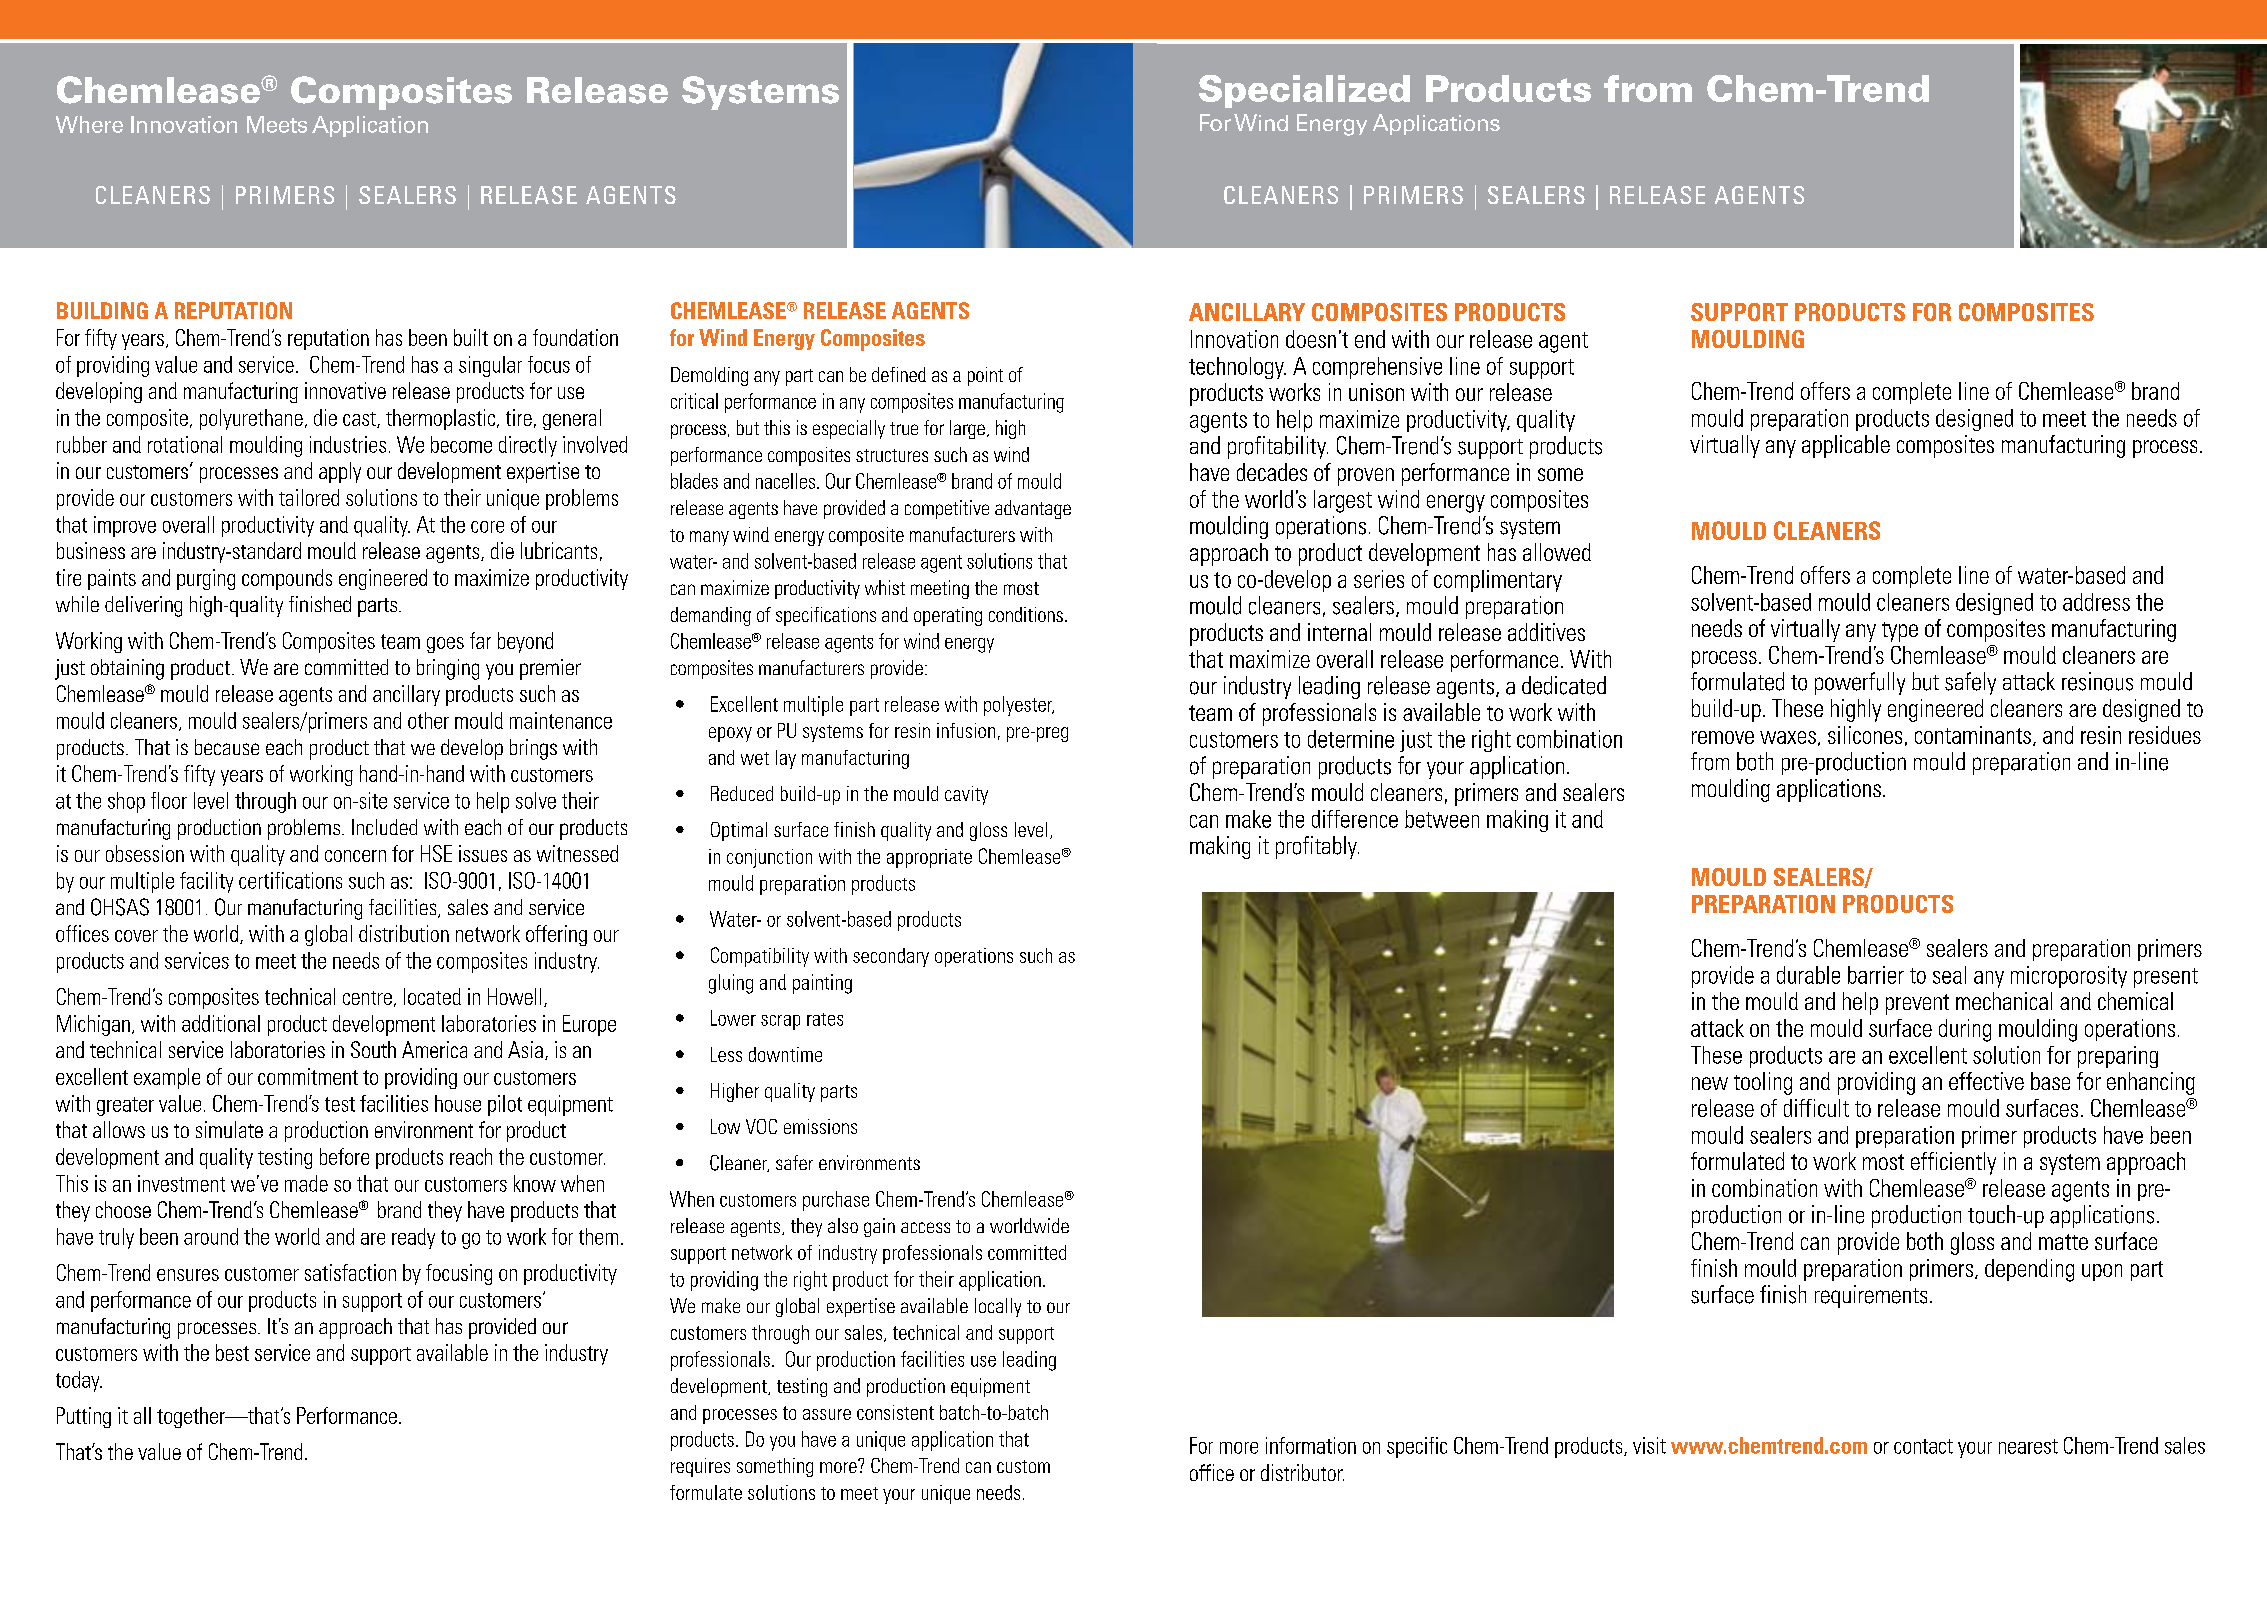 The image size is (2267, 1603). What do you see at coordinates (1377, 368) in the screenshot?
I see `comprehensive` at bounding box center [1377, 368].
